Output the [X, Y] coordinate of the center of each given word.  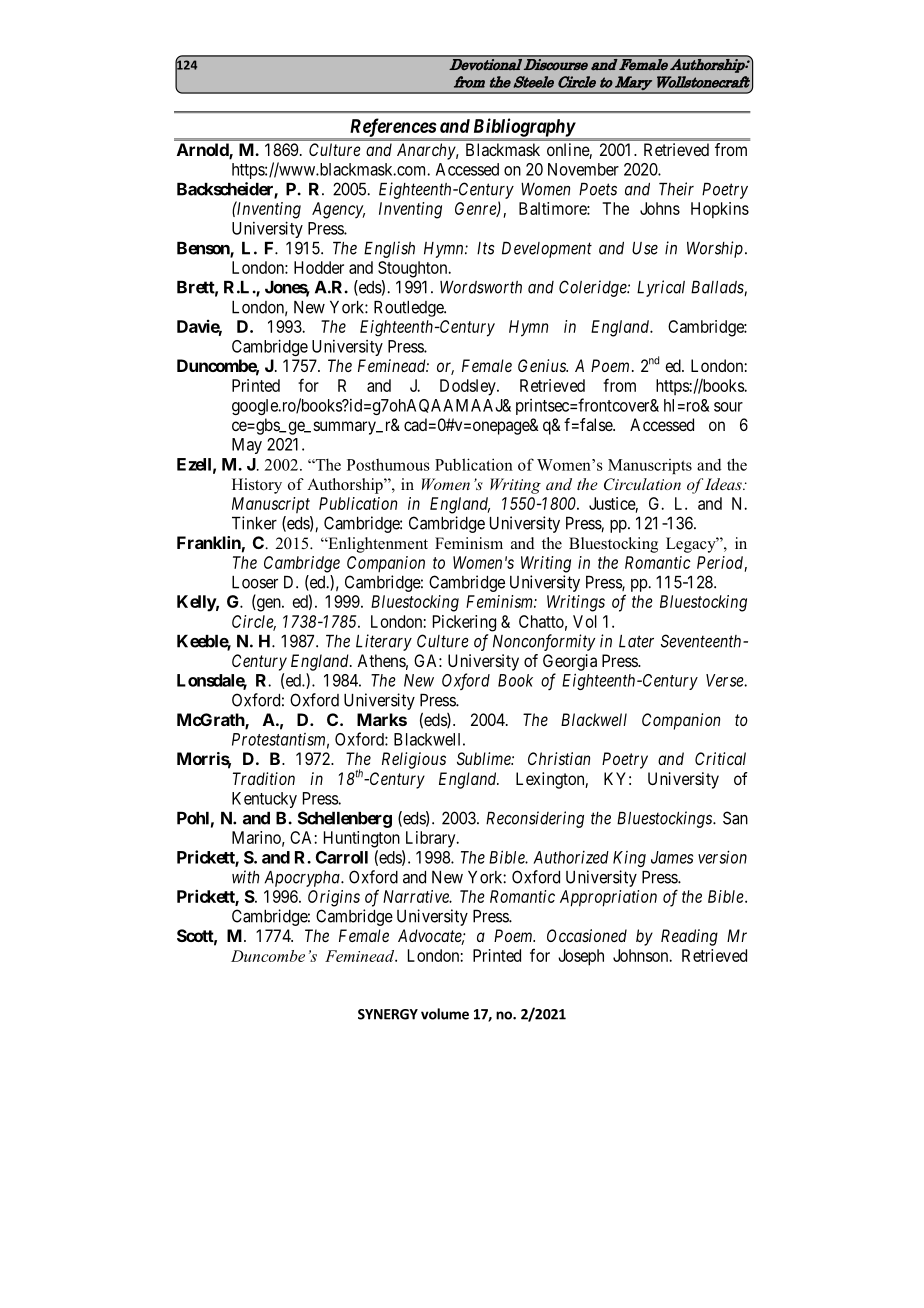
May [247, 446]
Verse [725, 680]
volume [445, 1014]
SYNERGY [388, 1014]
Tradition [264, 778]
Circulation [642, 484]
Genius [543, 365]
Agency [338, 210]
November [583, 169]
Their [676, 189]
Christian [559, 758]
